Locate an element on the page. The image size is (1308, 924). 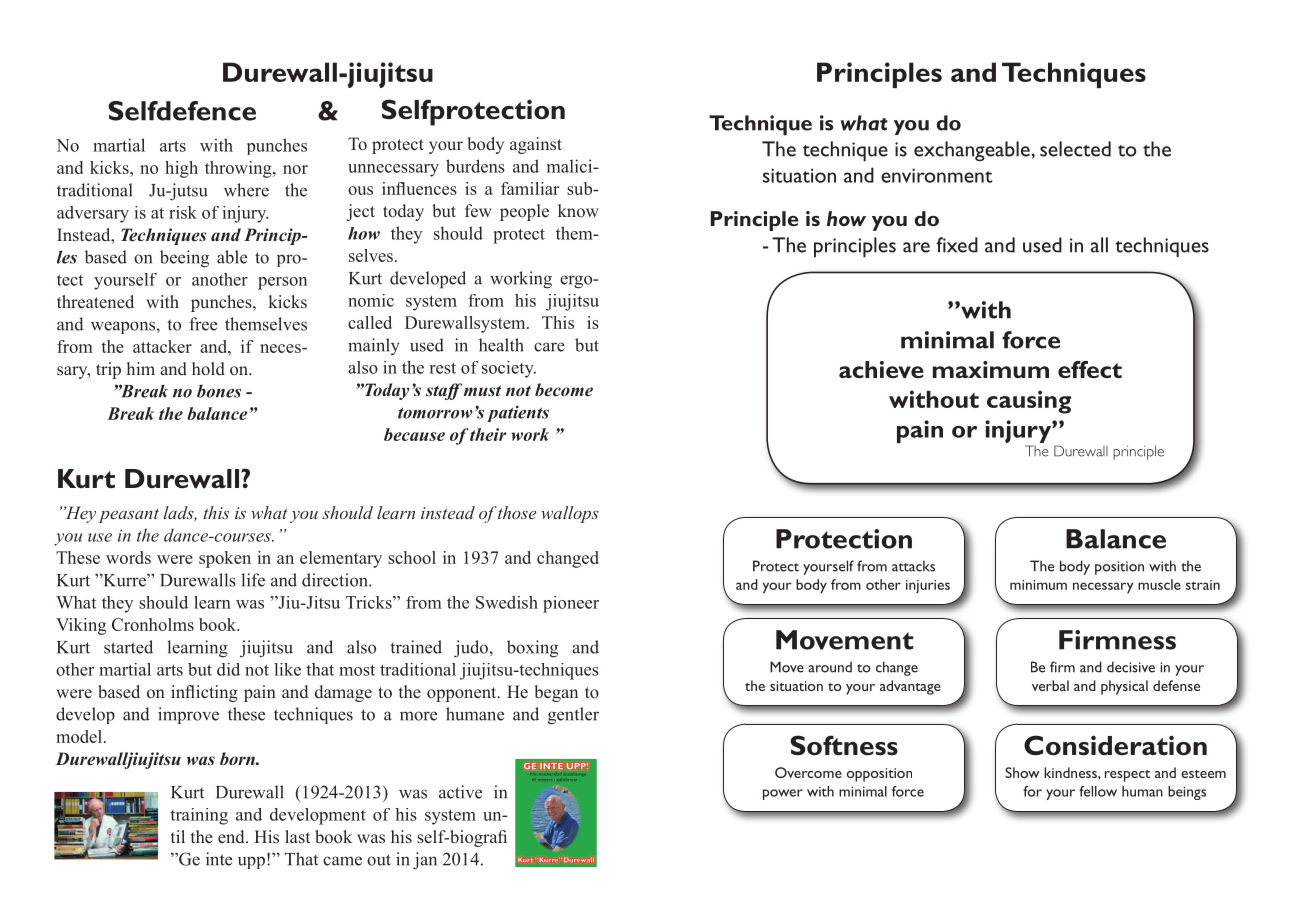
power is located at coordinates (783, 794).
